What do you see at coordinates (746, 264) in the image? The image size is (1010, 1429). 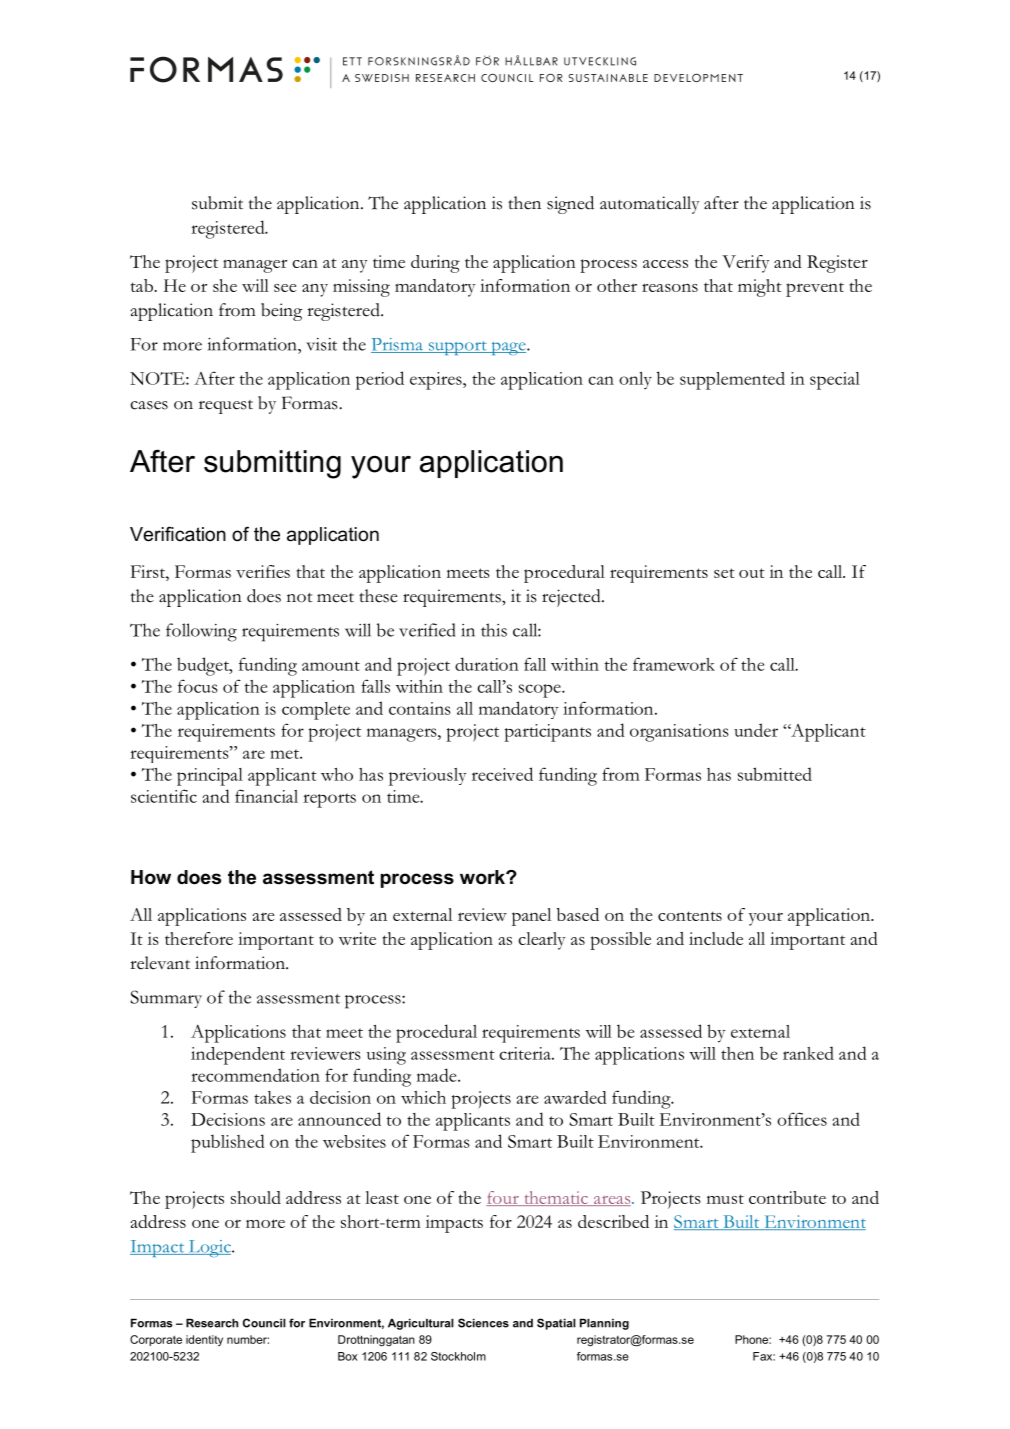 I see `Verify` at bounding box center [746, 264].
